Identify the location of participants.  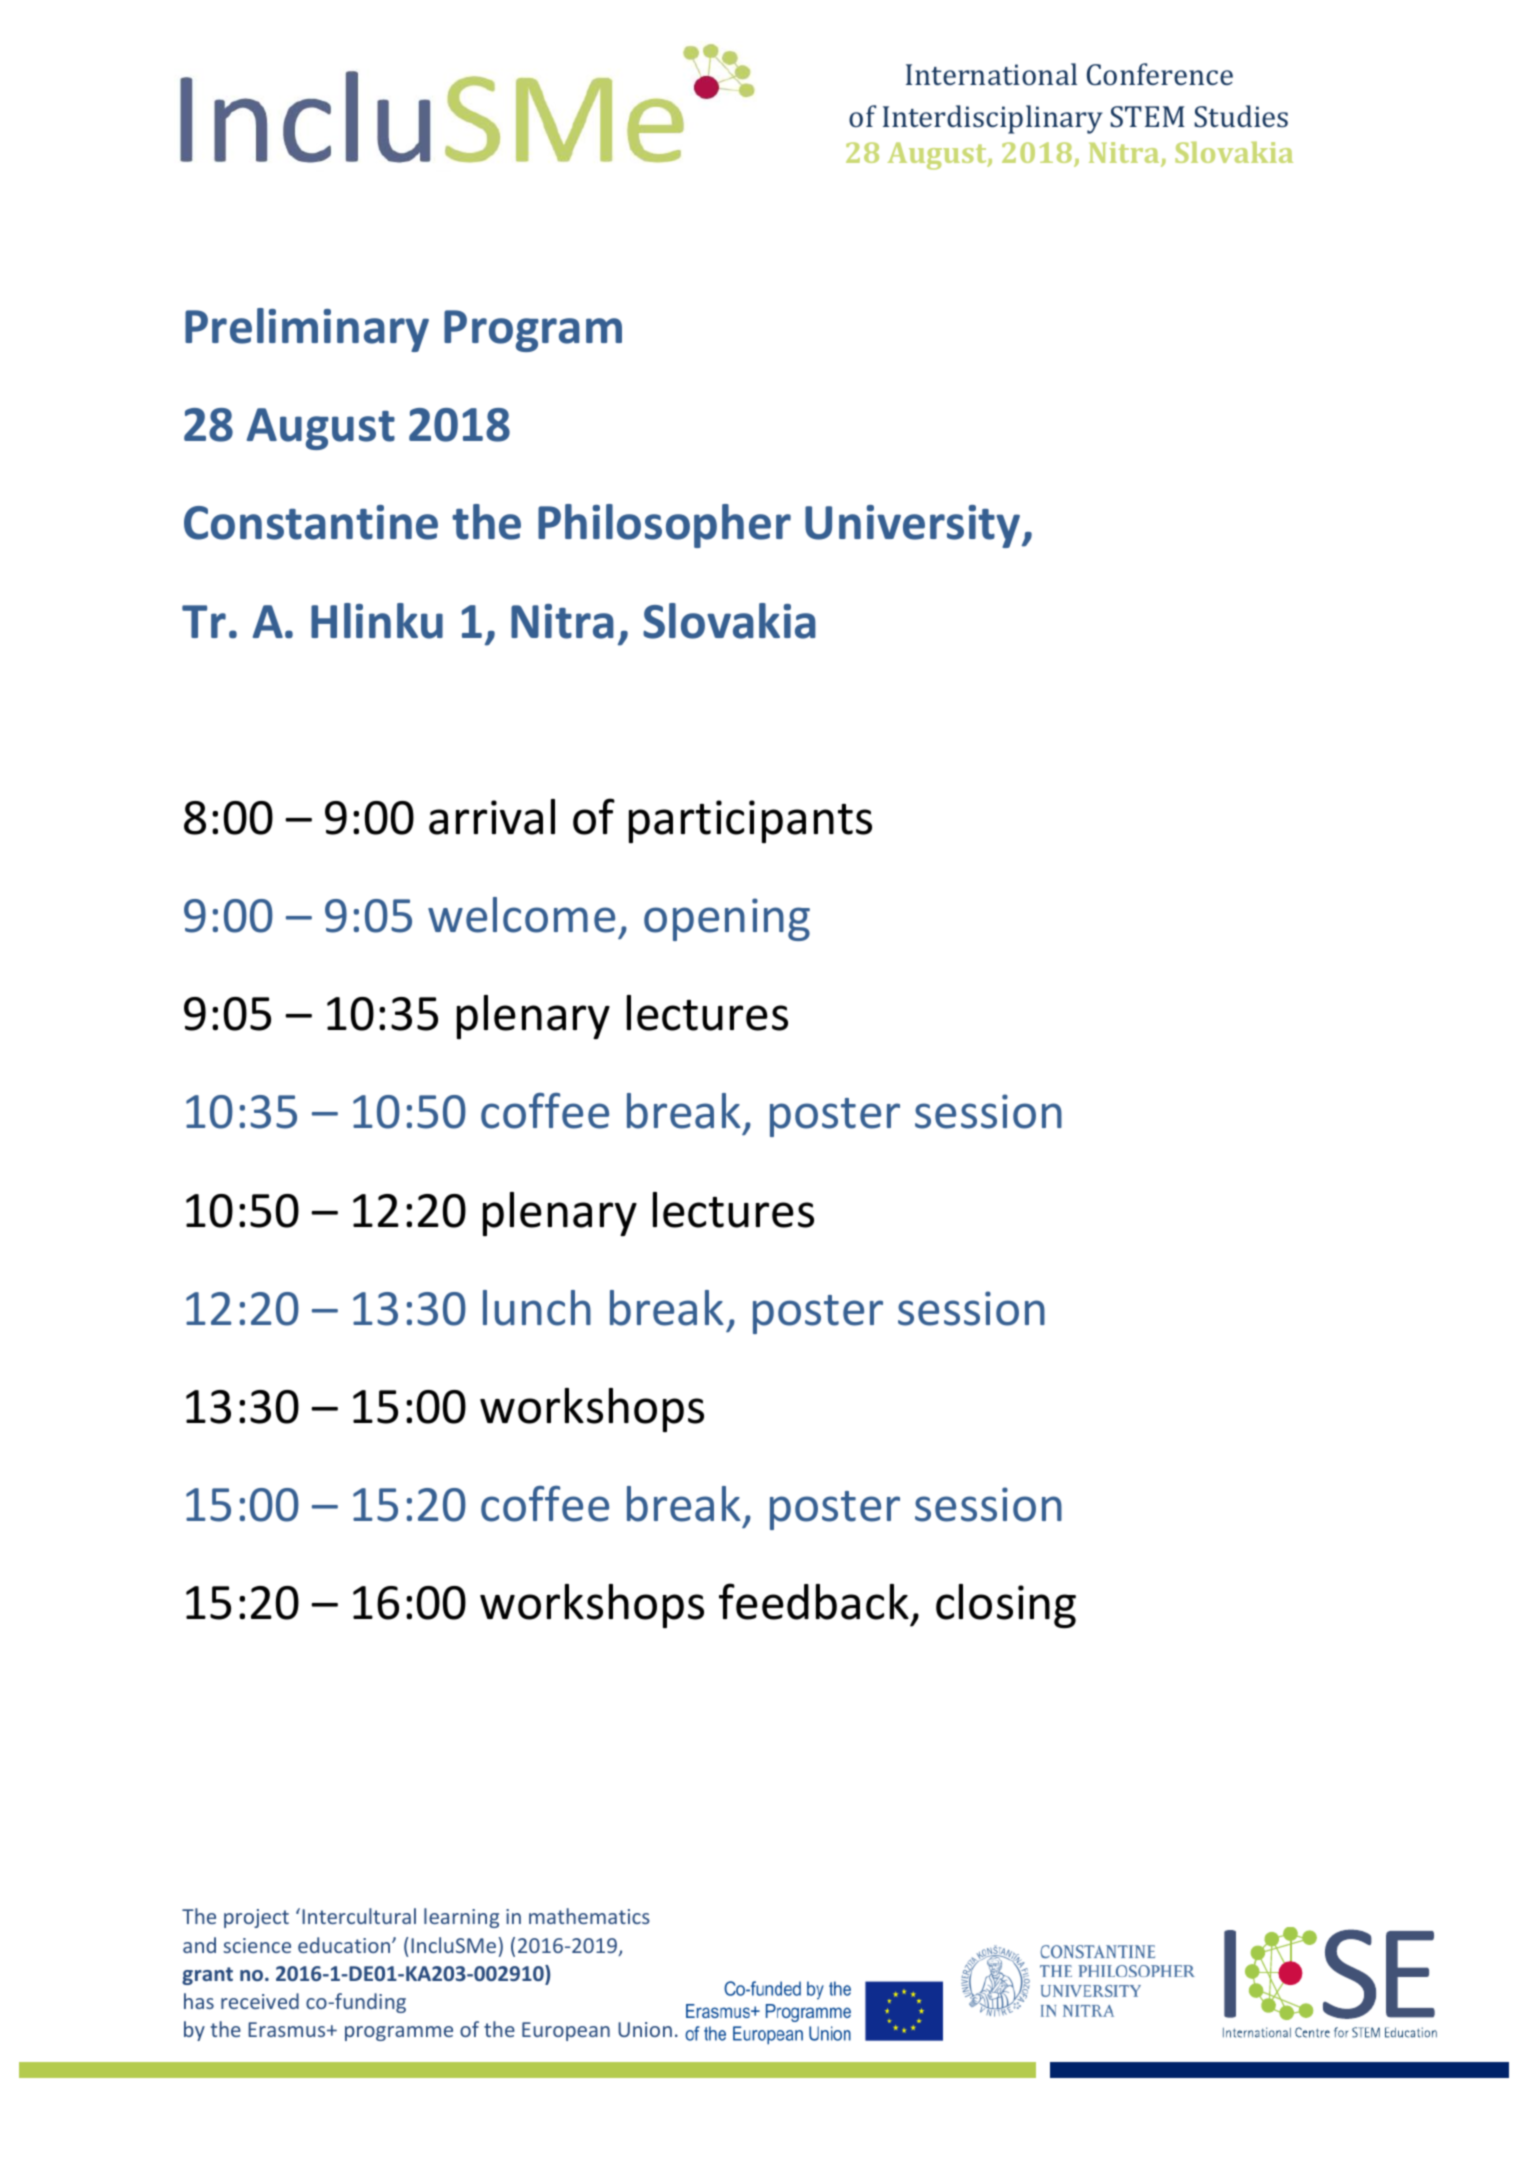
(750, 821).
